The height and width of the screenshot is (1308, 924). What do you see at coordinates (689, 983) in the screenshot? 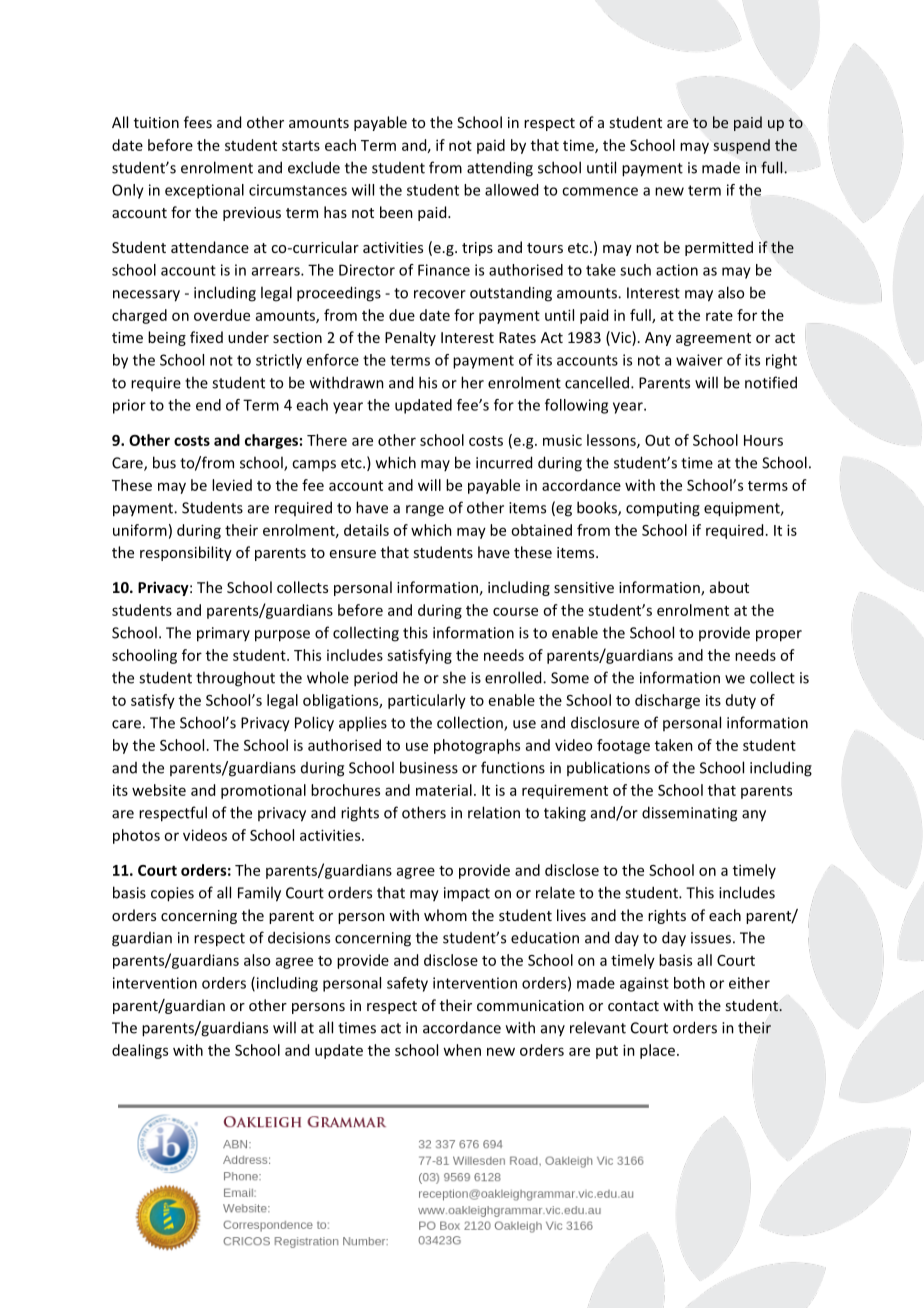
I see `both` at bounding box center [689, 983].
